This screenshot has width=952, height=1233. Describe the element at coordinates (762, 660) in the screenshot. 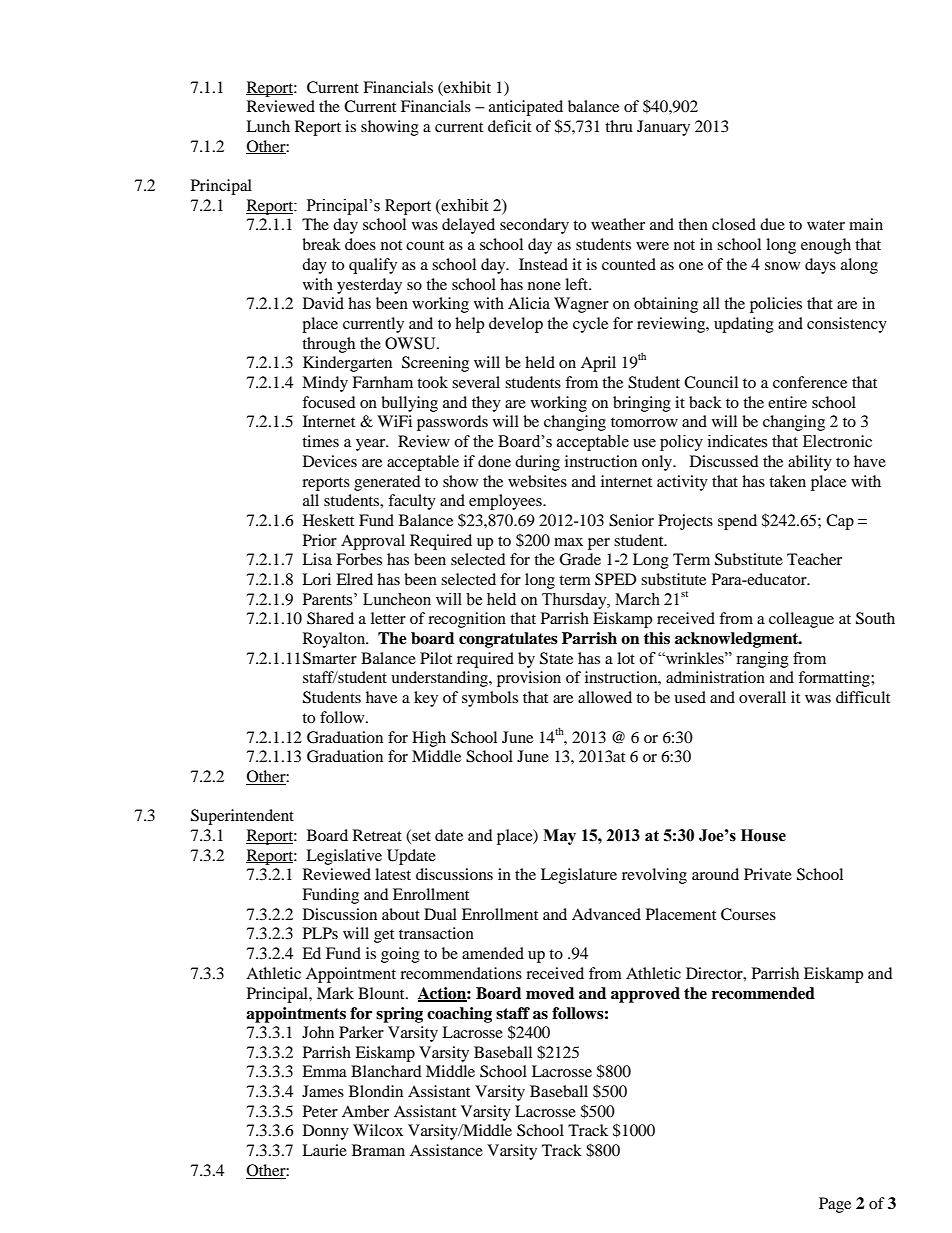

I see `ranging` at that location.
